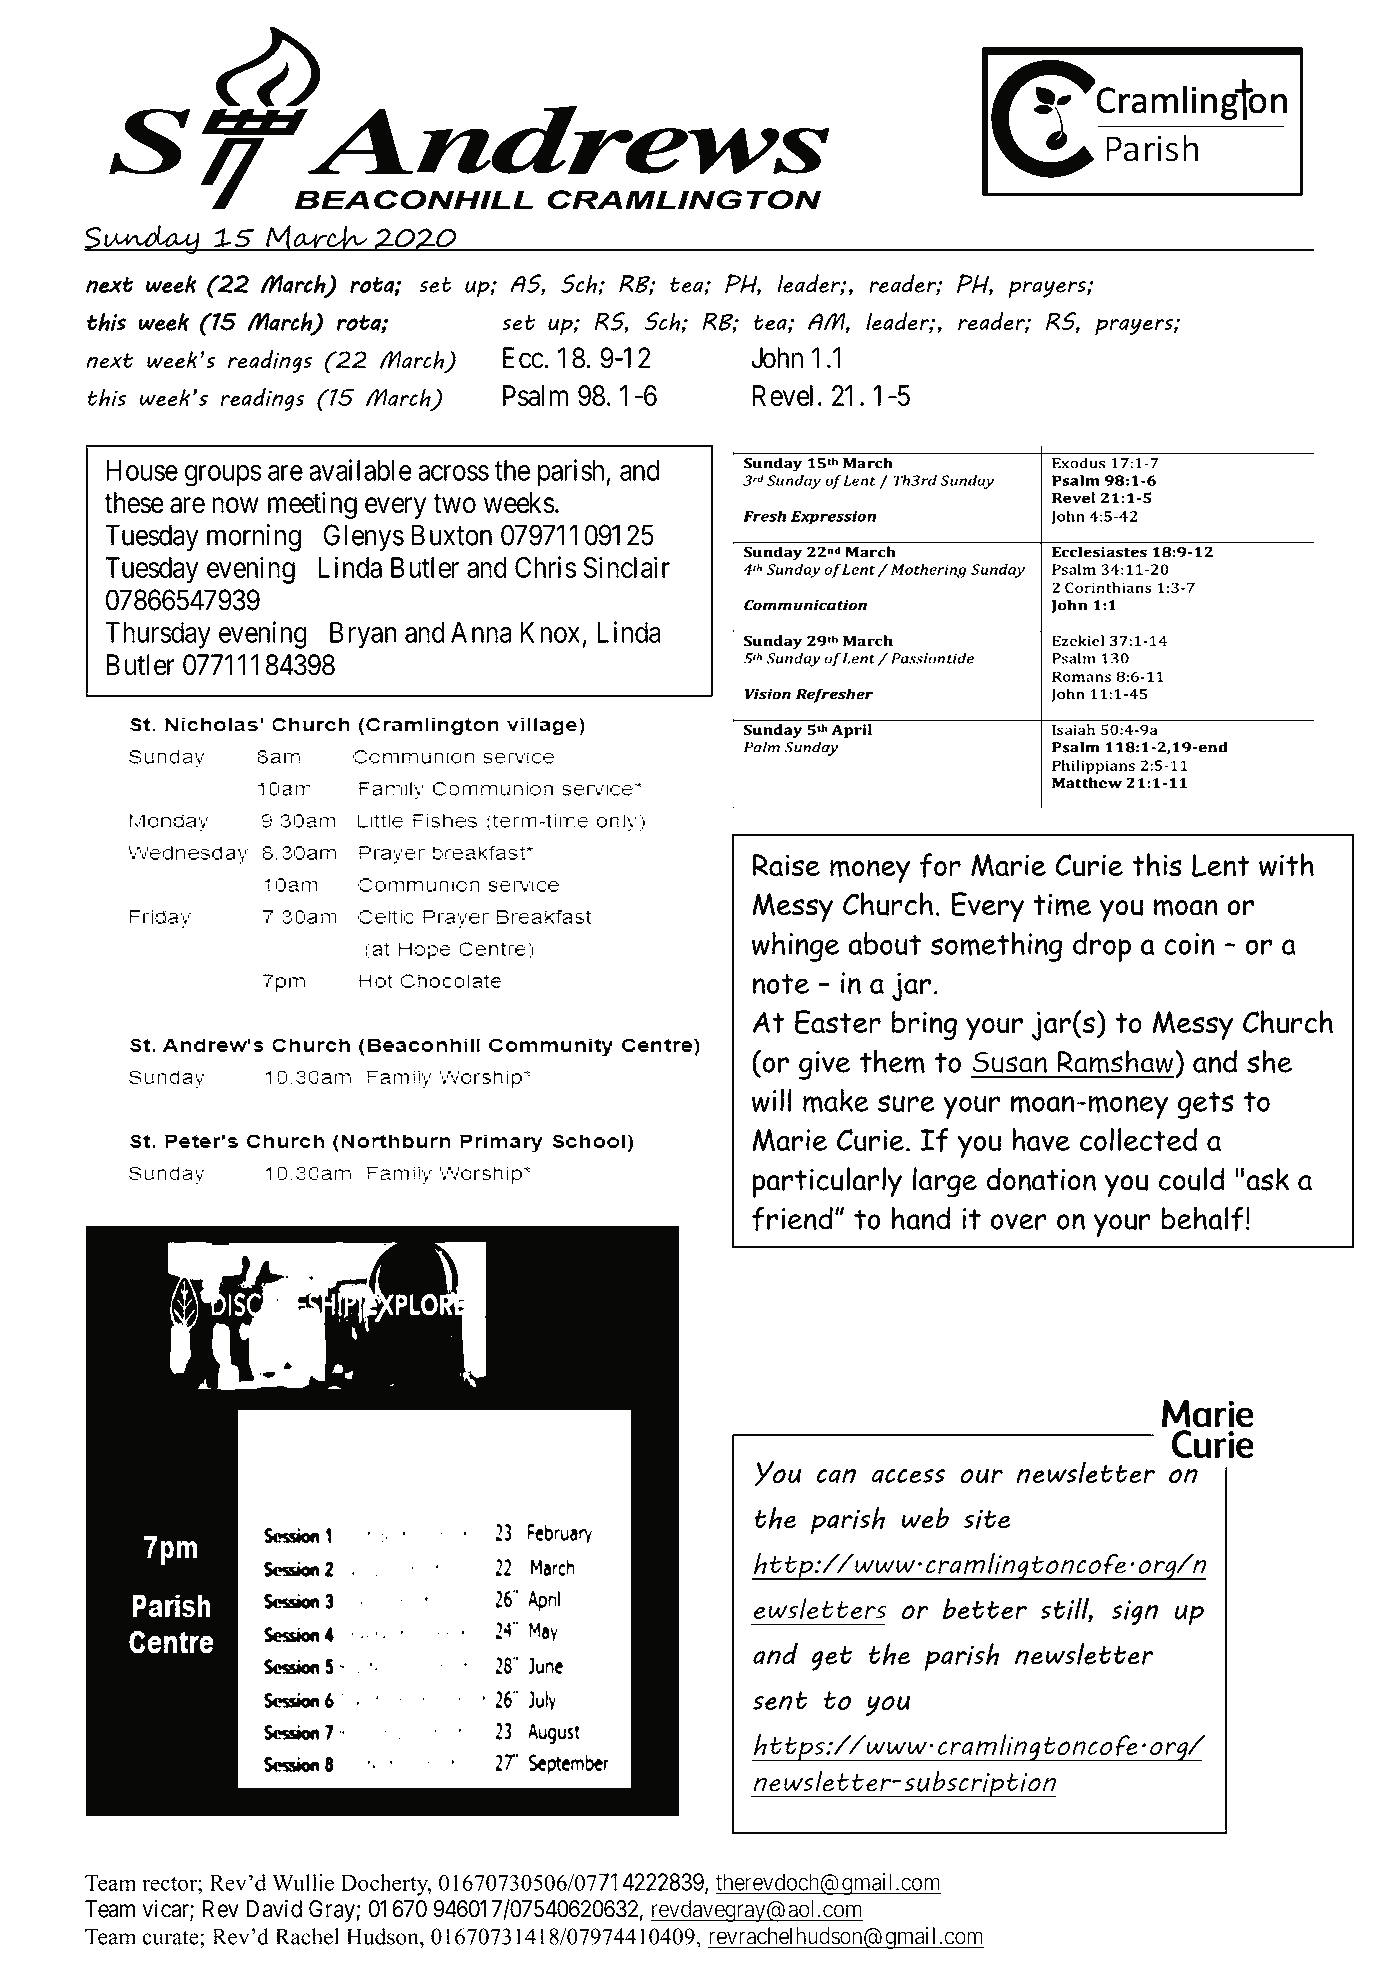 Image resolution: width=1398 pixels, height=1977 pixels. I want to click on will, so click(772, 1100).
